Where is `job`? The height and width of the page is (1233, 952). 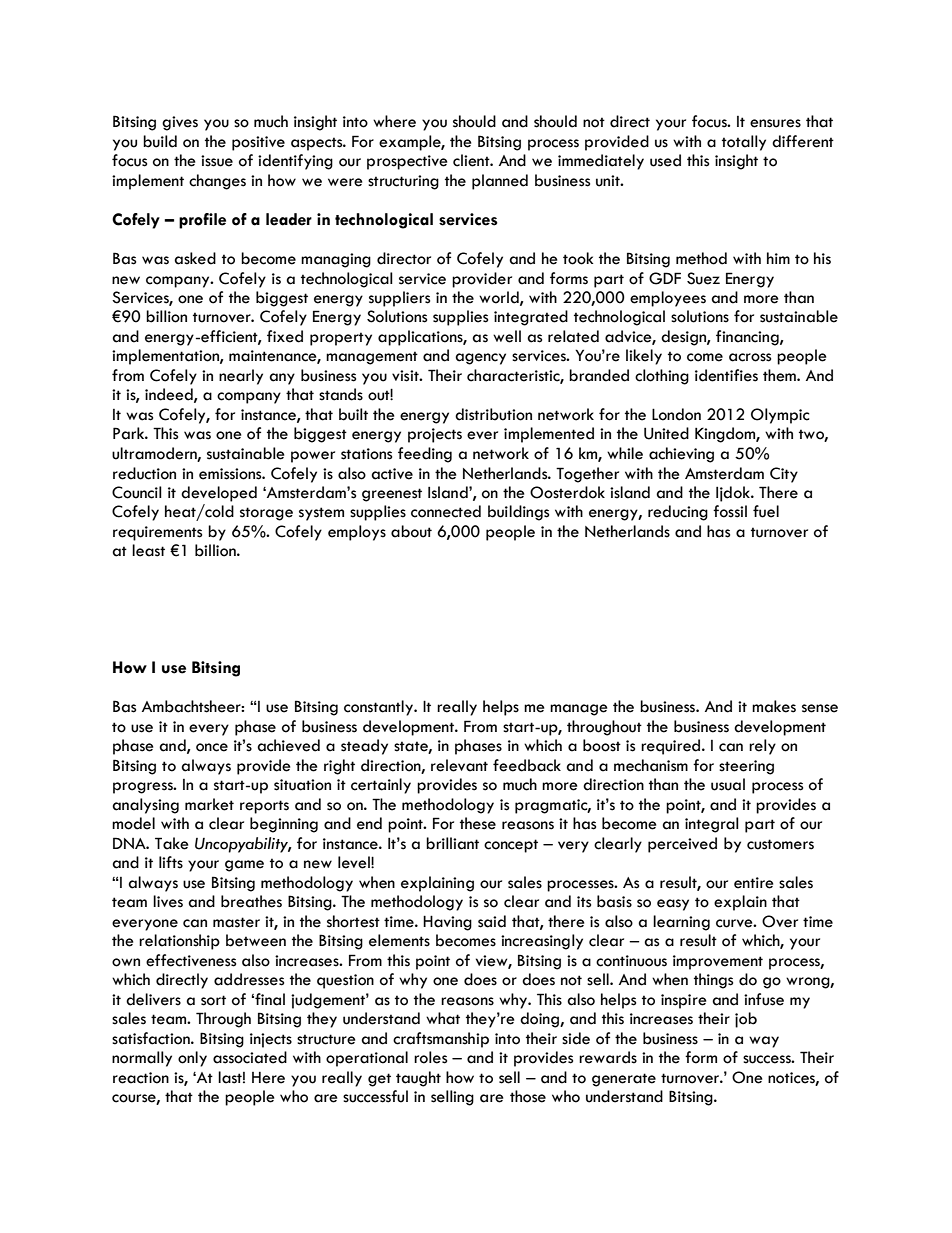
job is located at coordinates (746, 1020).
